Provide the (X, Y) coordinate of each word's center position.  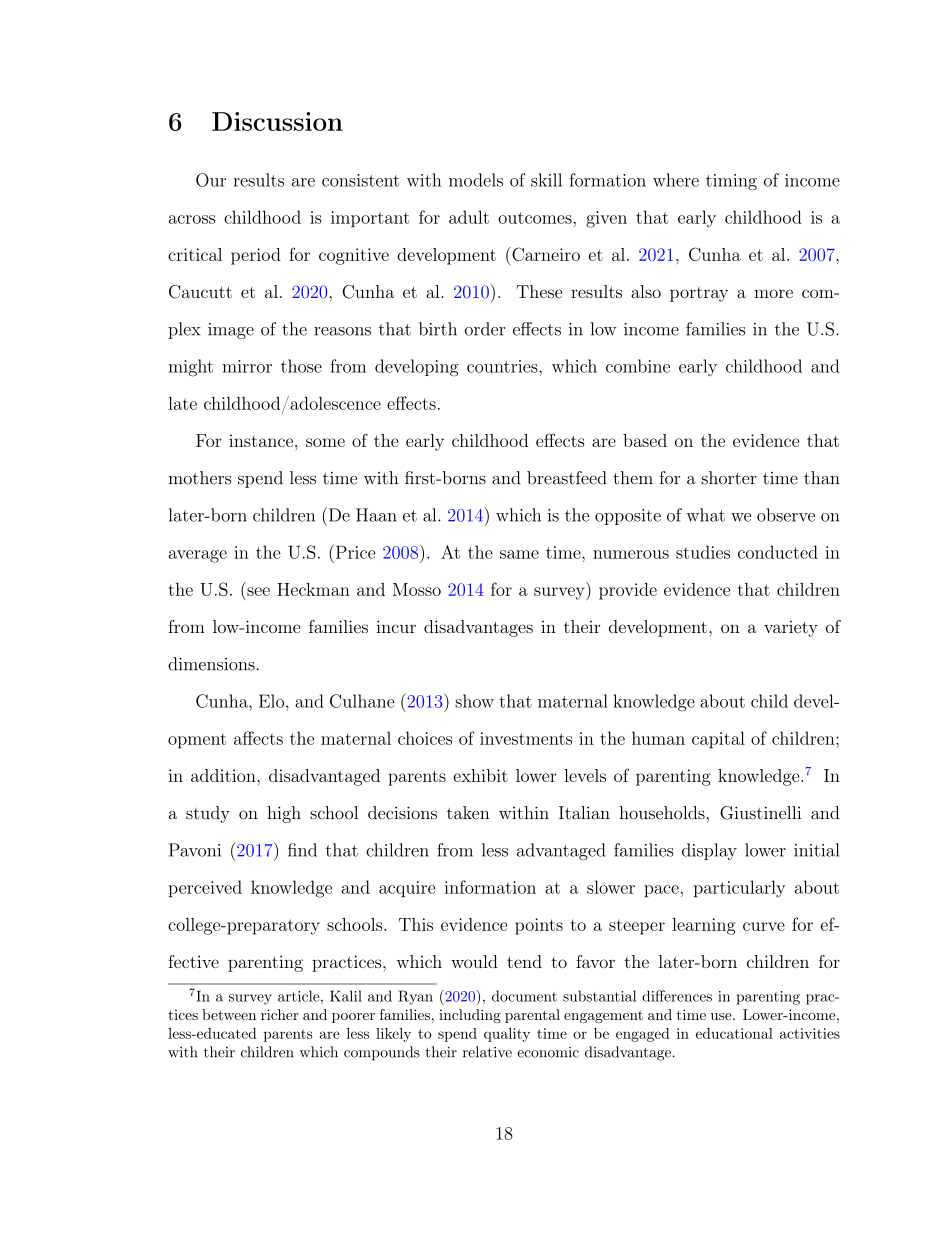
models (476, 180)
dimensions (211, 664)
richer (280, 1014)
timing (731, 182)
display (709, 851)
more (773, 293)
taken (468, 813)
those (301, 366)
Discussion (277, 121)
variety (791, 628)
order (485, 329)
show (474, 701)
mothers (199, 478)
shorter (728, 478)
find (302, 850)
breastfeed (567, 478)
